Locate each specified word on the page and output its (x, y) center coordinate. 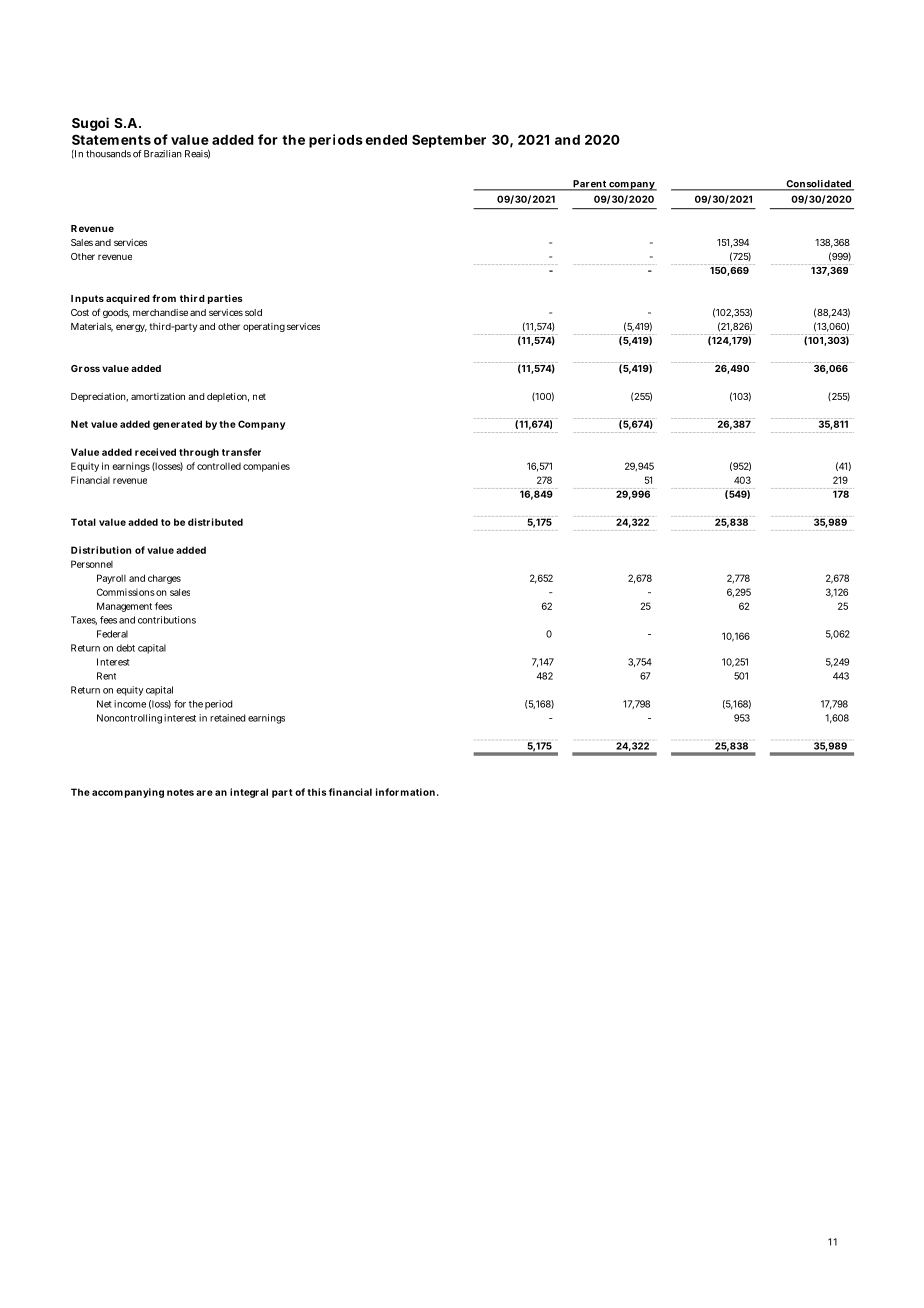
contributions (167, 620)
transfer (241, 452)
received (155, 452)
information (405, 792)
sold (253, 312)
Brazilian (163, 154)
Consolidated (818, 185)
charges (164, 579)
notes (180, 792)
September (449, 141)
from (164, 298)
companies (266, 467)
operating (264, 327)
